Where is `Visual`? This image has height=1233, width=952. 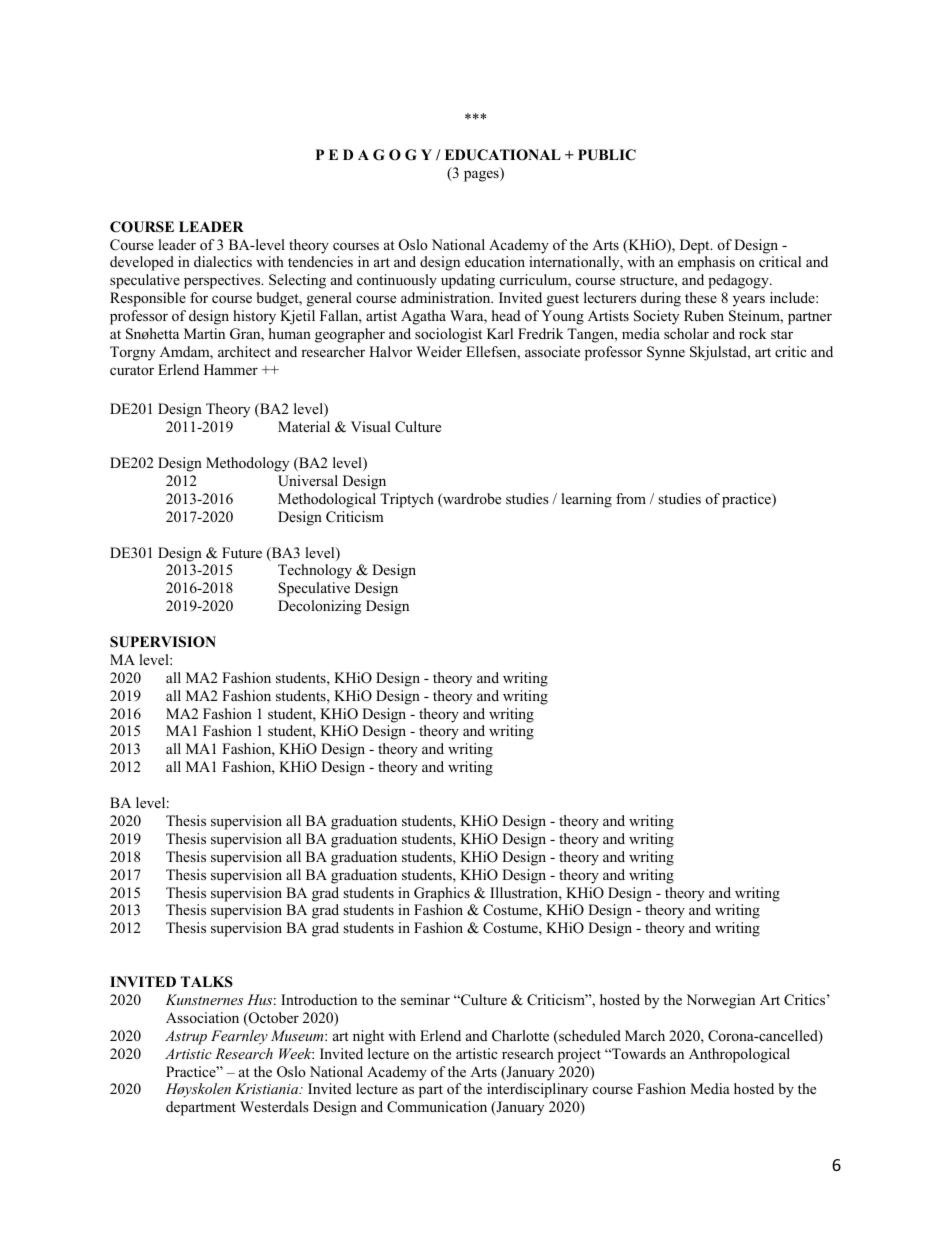
Visual is located at coordinates (371, 426).
